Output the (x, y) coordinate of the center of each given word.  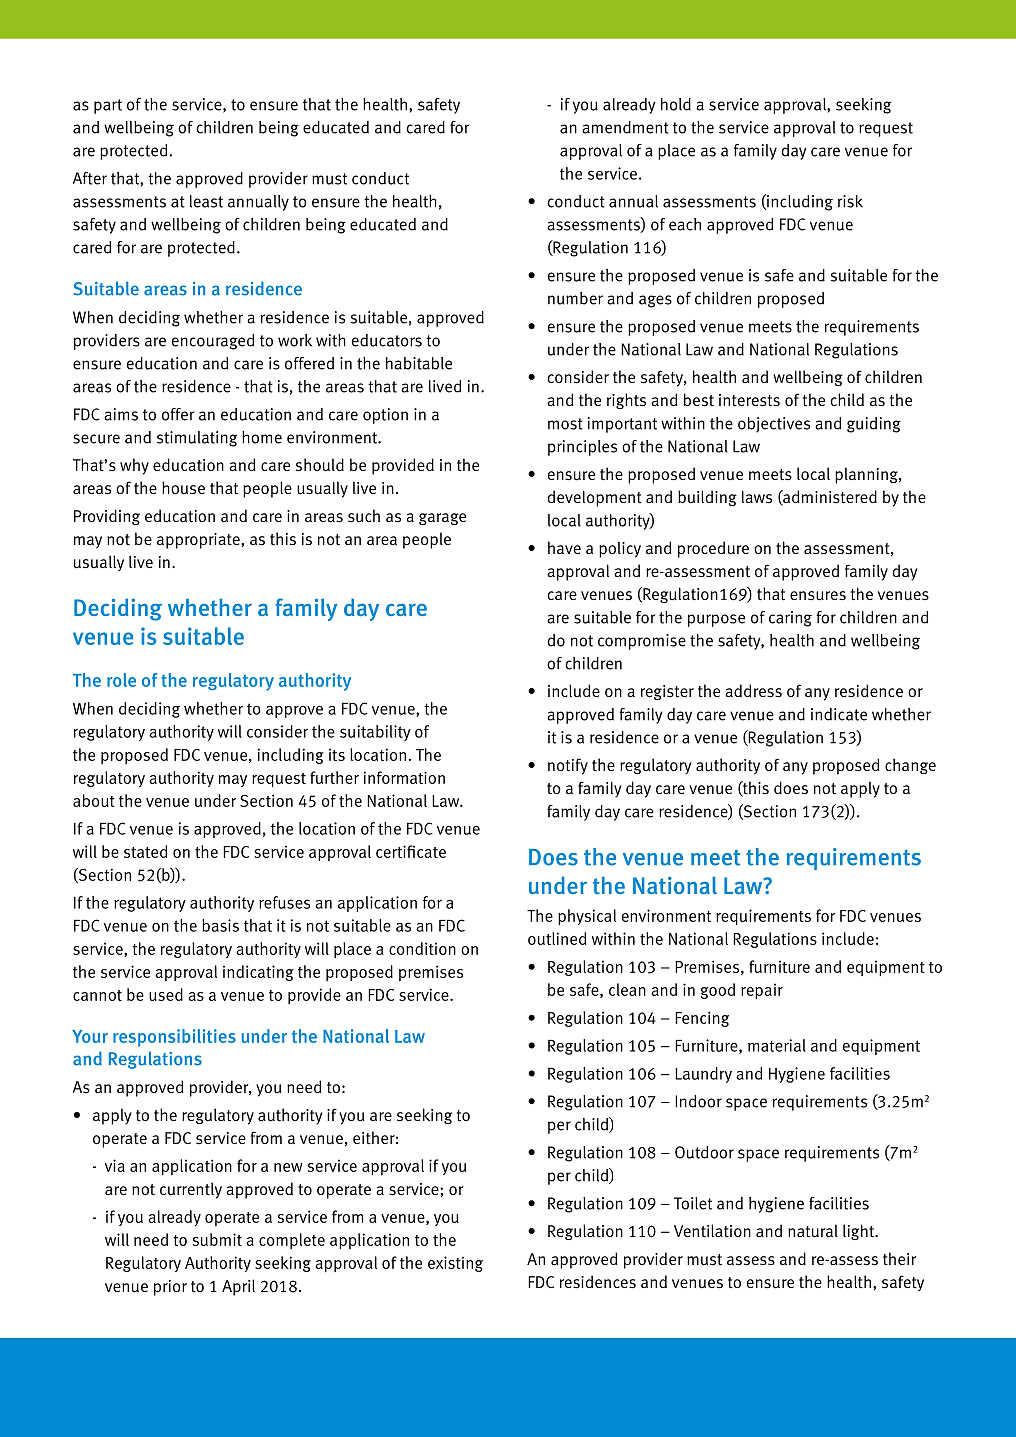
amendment (625, 127)
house (183, 488)
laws (757, 496)
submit (217, 1239)
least (206, 201)
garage (442, 519)
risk (850, 201)
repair (762, 991)
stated (145, 851)
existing (455, 1264)
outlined (557, 938)
